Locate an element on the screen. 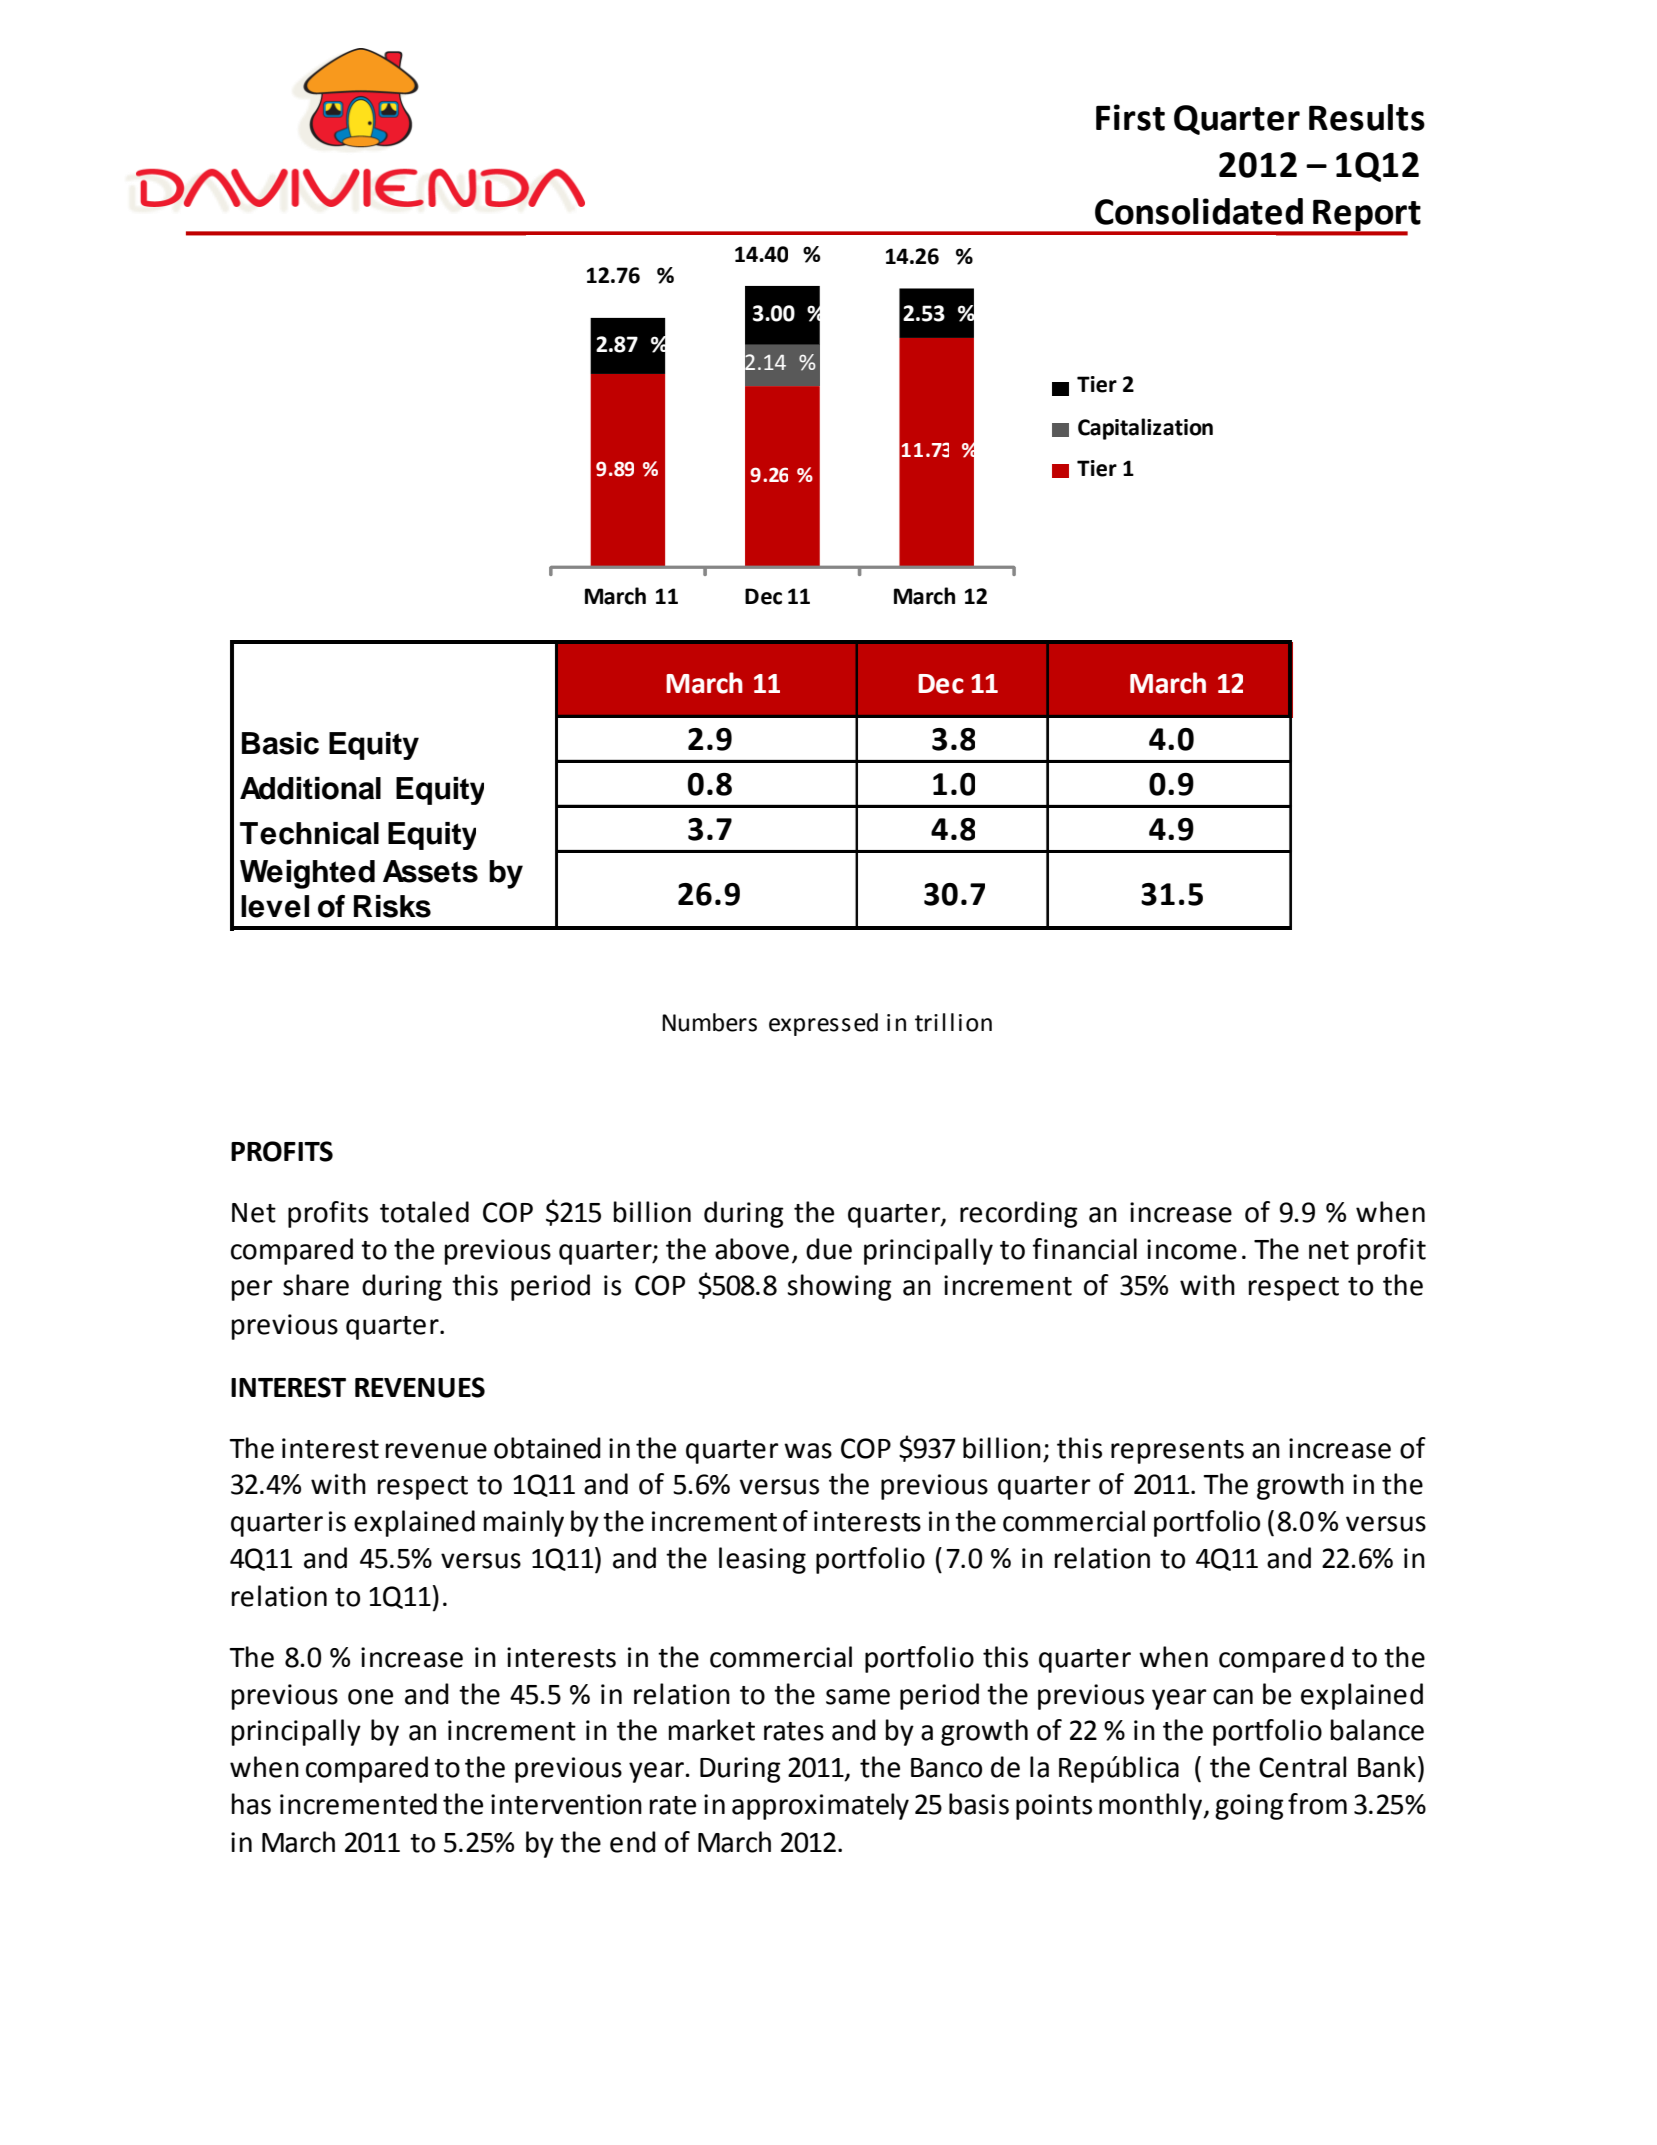  Basic is located at coordinates (280, 743).
